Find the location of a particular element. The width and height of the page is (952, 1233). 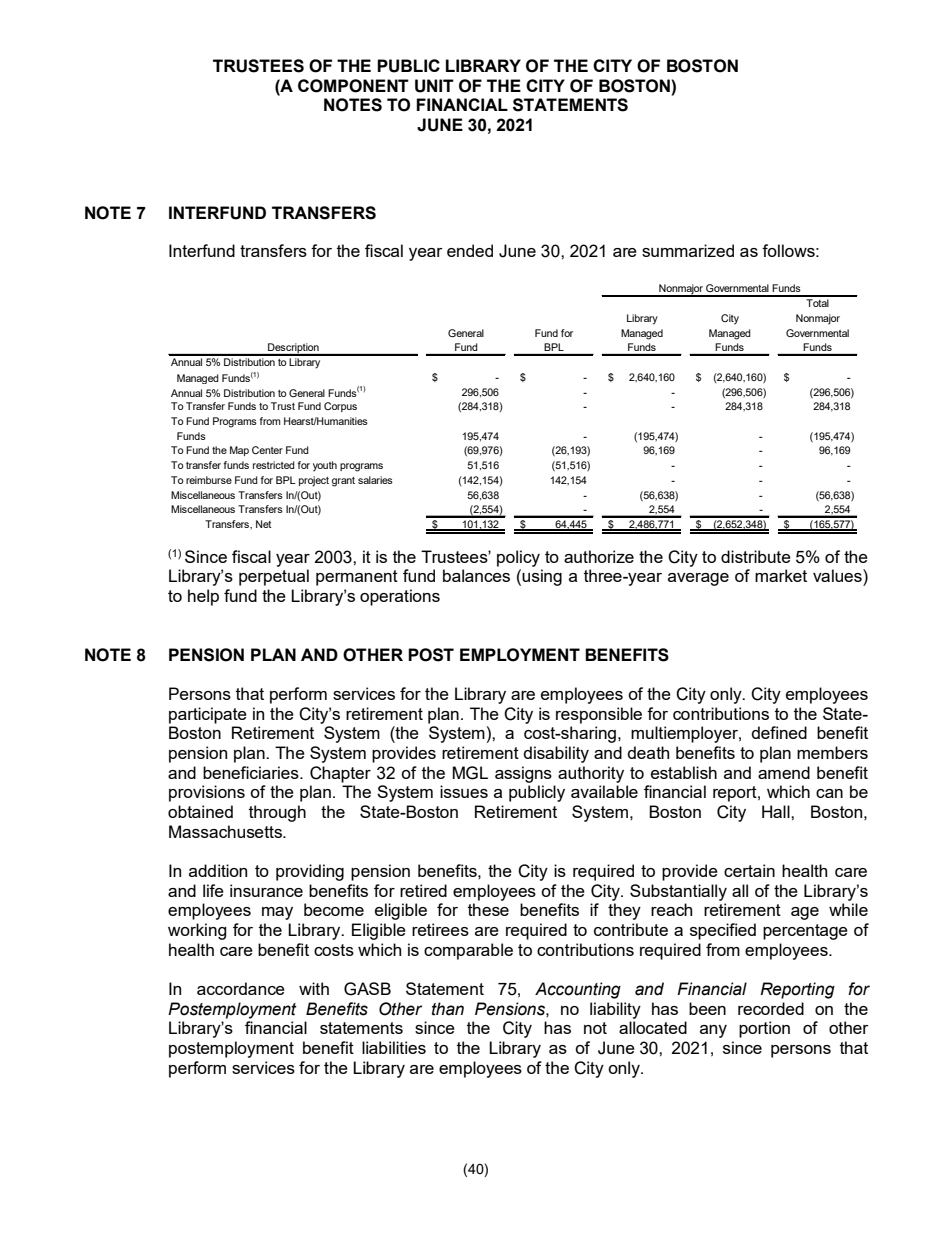

Accounting is located at coordinates (578, 990).
